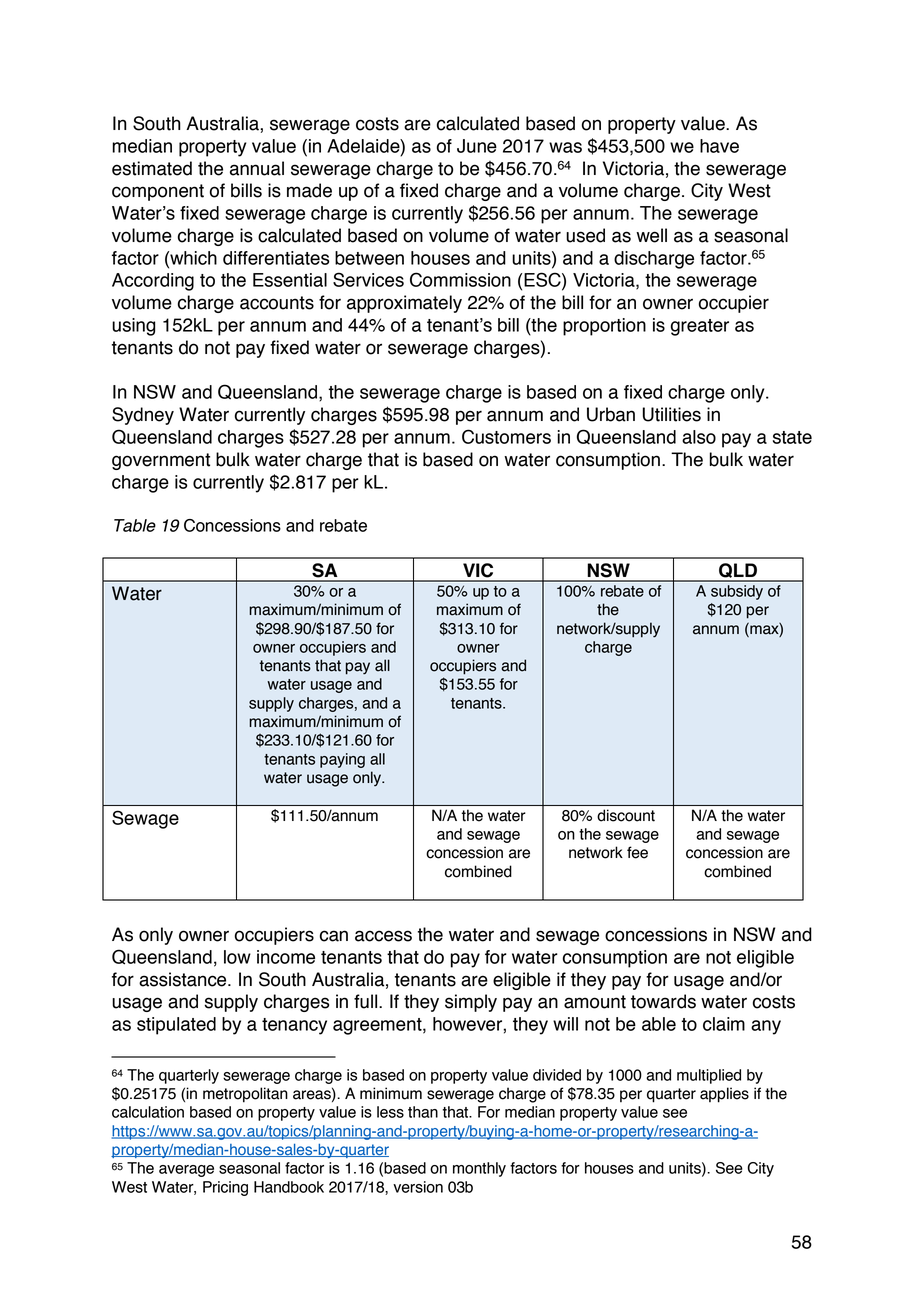 The image size is (924, 1308). I want to click on have, so click(719, 146).
